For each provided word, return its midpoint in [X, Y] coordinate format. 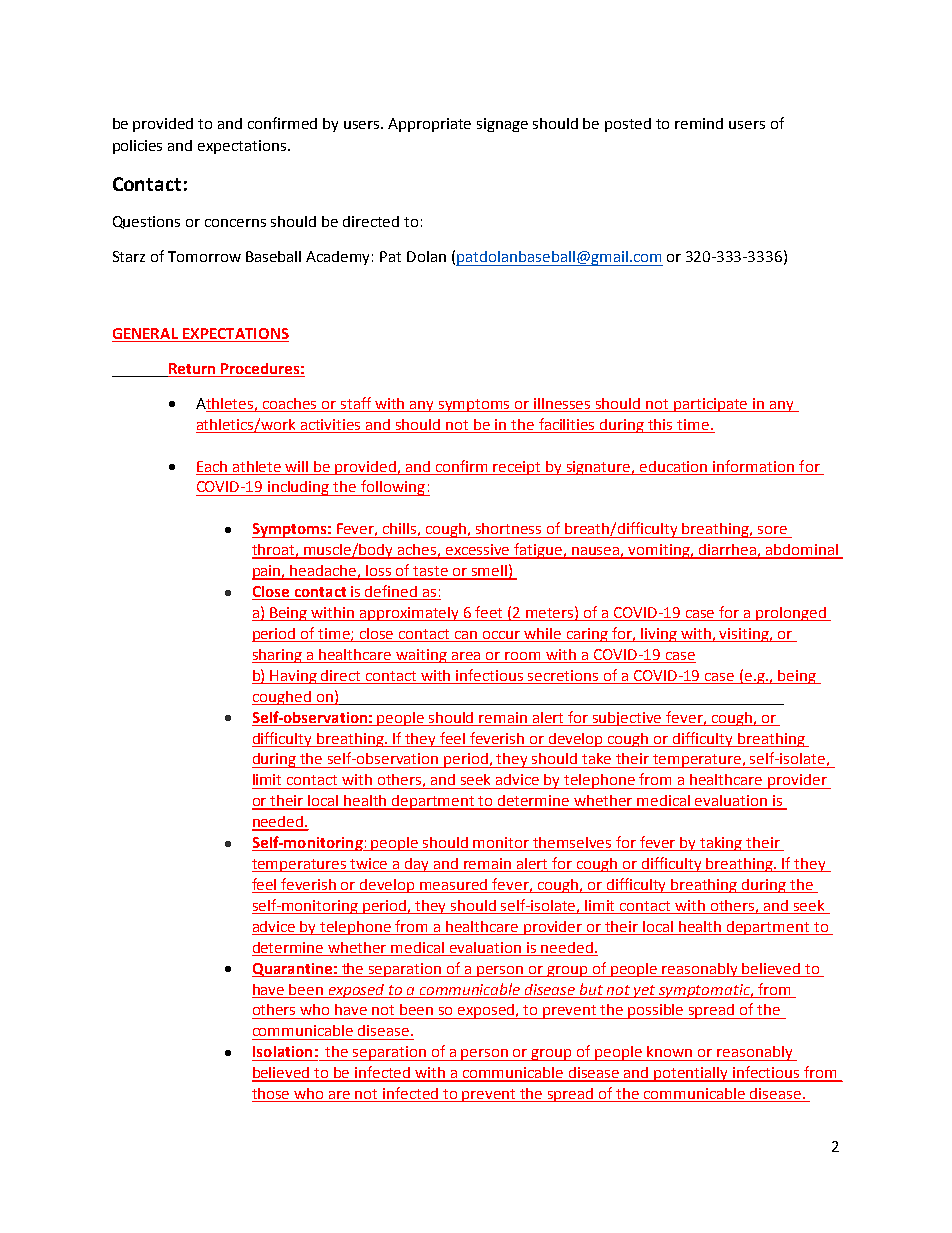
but [591, 989]
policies [137, 147]
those [272, 1095]
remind [699, 123]
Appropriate [429, 125]
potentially [692, 1074]
